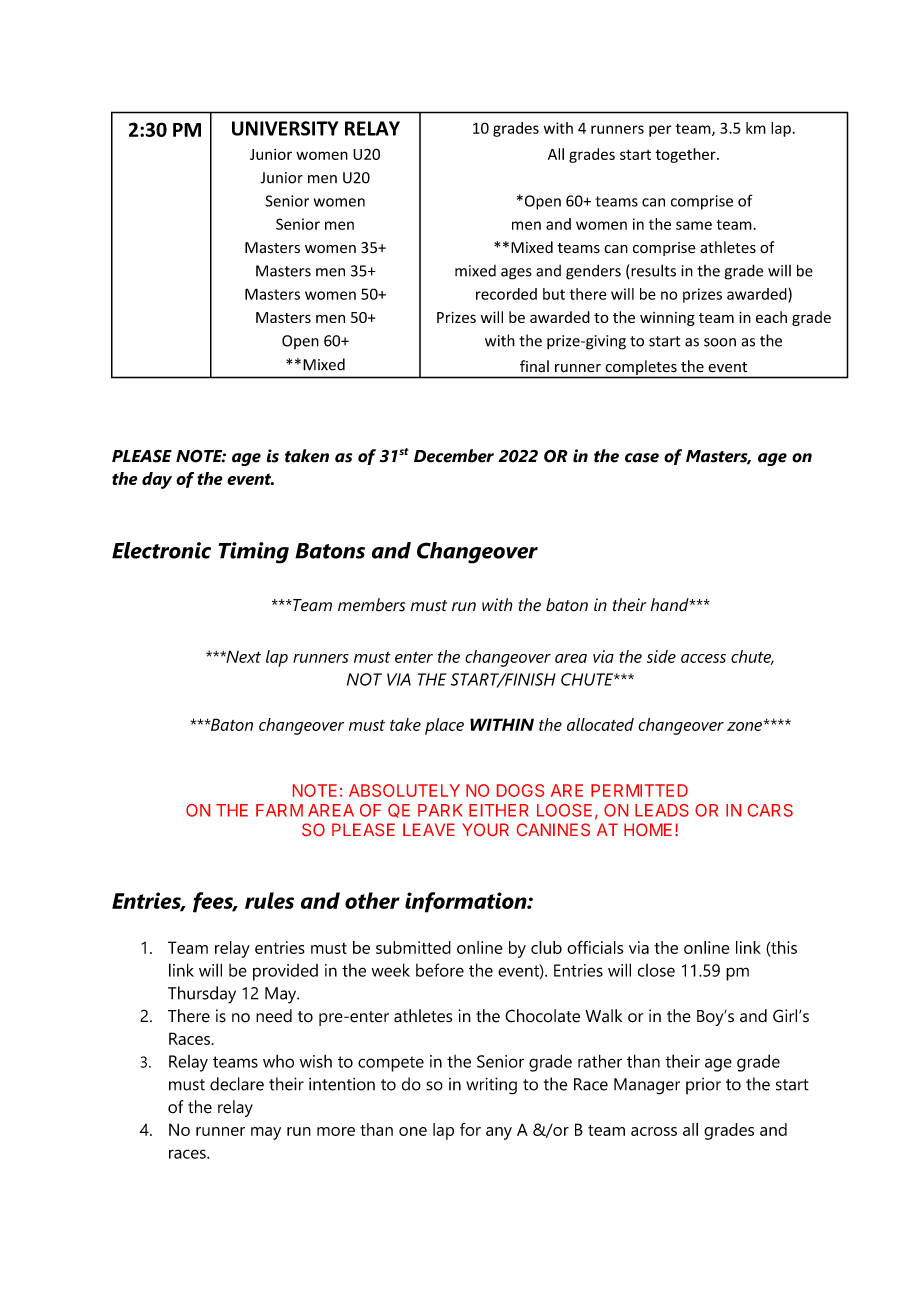 Image resolution: width=924 pixels, height=1308 pixels. What do you see at coordinates (279, 810) in the page?
I see `FARM` at bounding box center [279, 810].
